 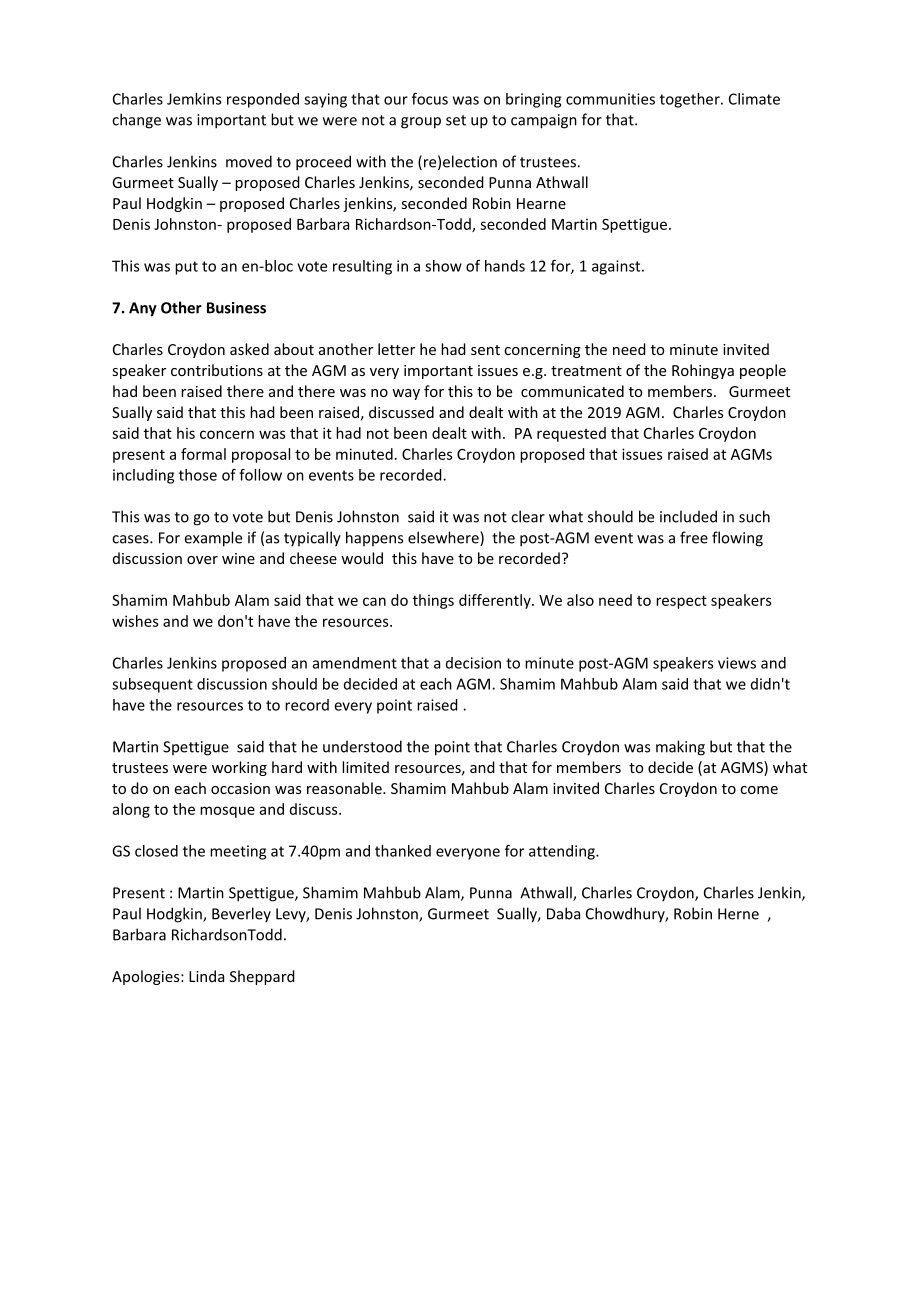 What do you see at coordinates (406, 394) in the screenshot?
I see `way` at bounding box center [406, 394].
